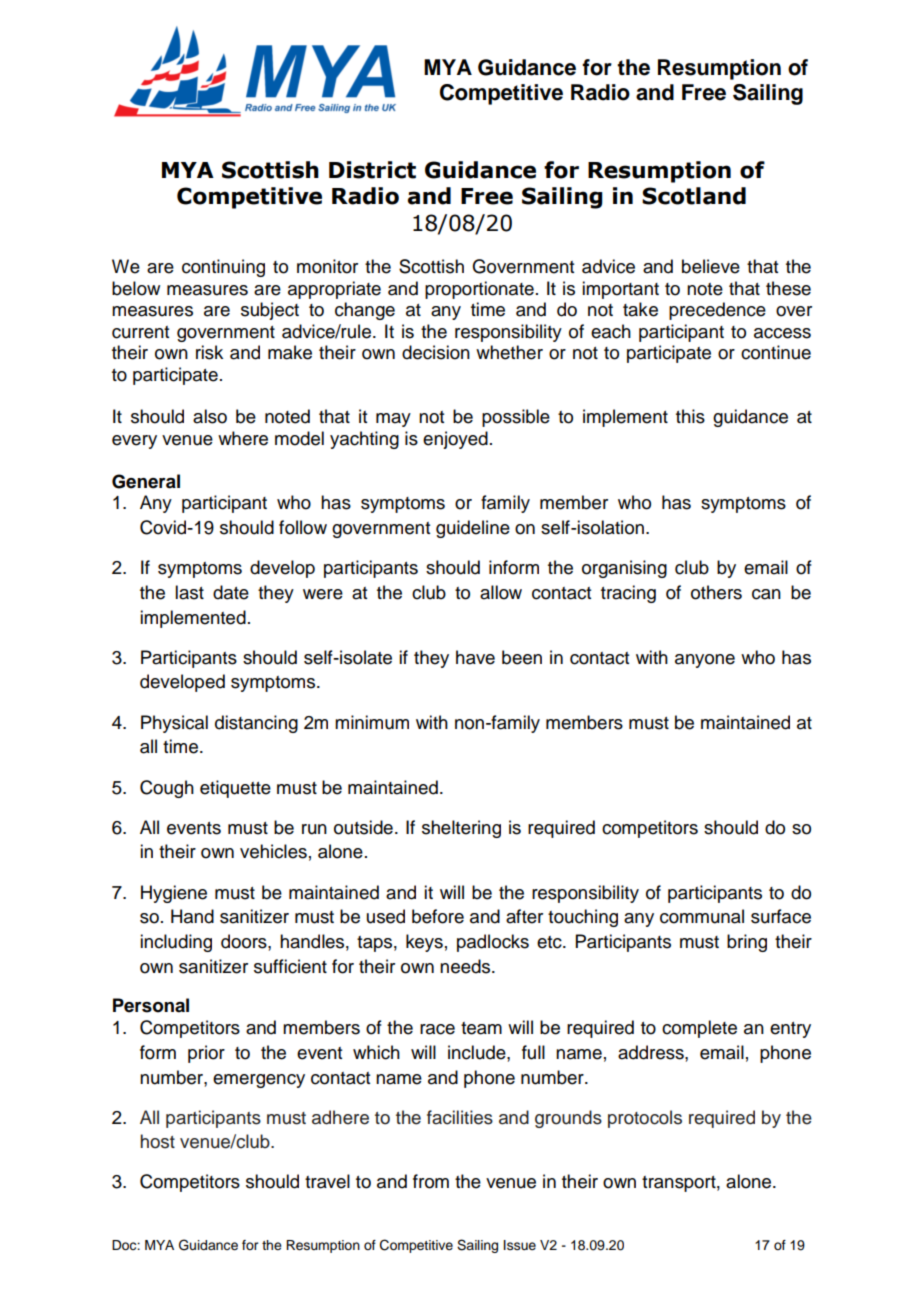 The image size is (924, 1308). I want to click on Scotland, so click(694, 196).
